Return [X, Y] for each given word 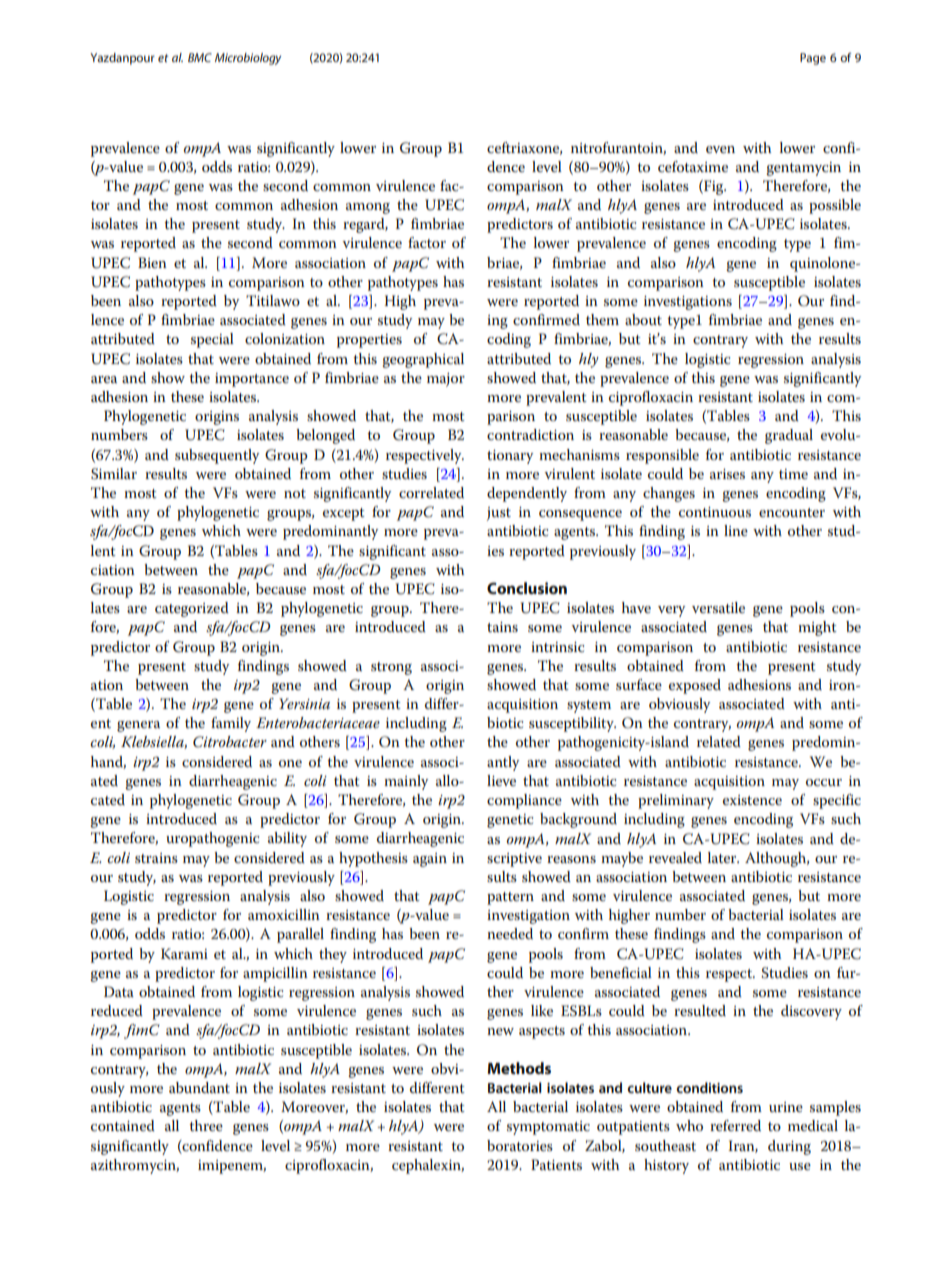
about [643, 319]
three [206, 1125]
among [368, 208]
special [212, 340]
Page [813, 59]
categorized [192, 609]
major [446, 380]
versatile [718, 607]
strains [156, 858]
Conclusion [527, 588]
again [430, 860]
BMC [200, 57]
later [723, 857]
